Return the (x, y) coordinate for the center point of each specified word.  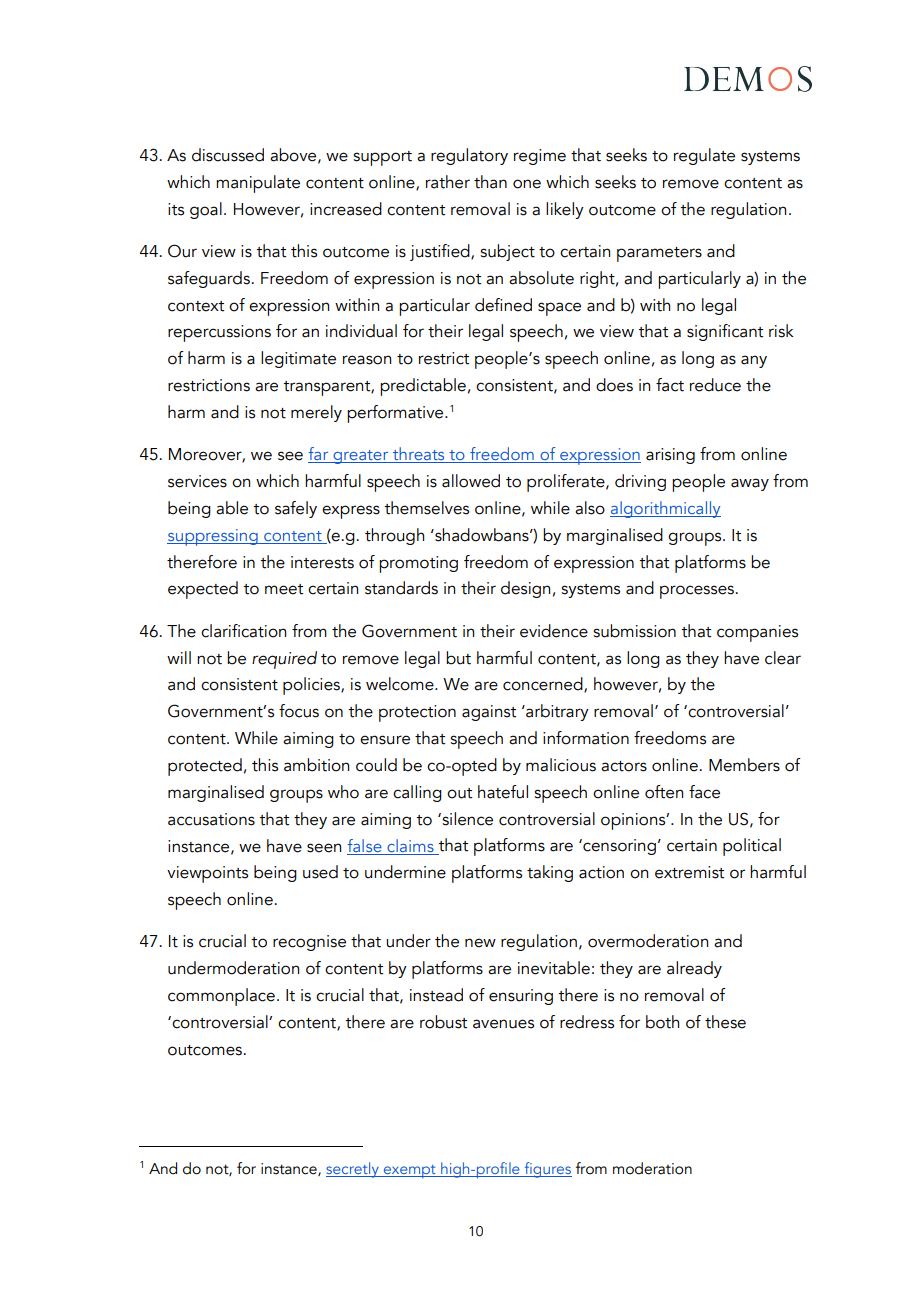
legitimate (298, 359)
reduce (715, 385)
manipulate (258, 184)
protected (205, 767)
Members (744, 765)
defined (503, 305)
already (694, 969)
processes (697, 592)
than (490, 182)
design (525, 589)
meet (284, 589)
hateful (503, 792)
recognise (309, 943)
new (480, 943)
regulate (704, 156)
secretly (353, 1170)
